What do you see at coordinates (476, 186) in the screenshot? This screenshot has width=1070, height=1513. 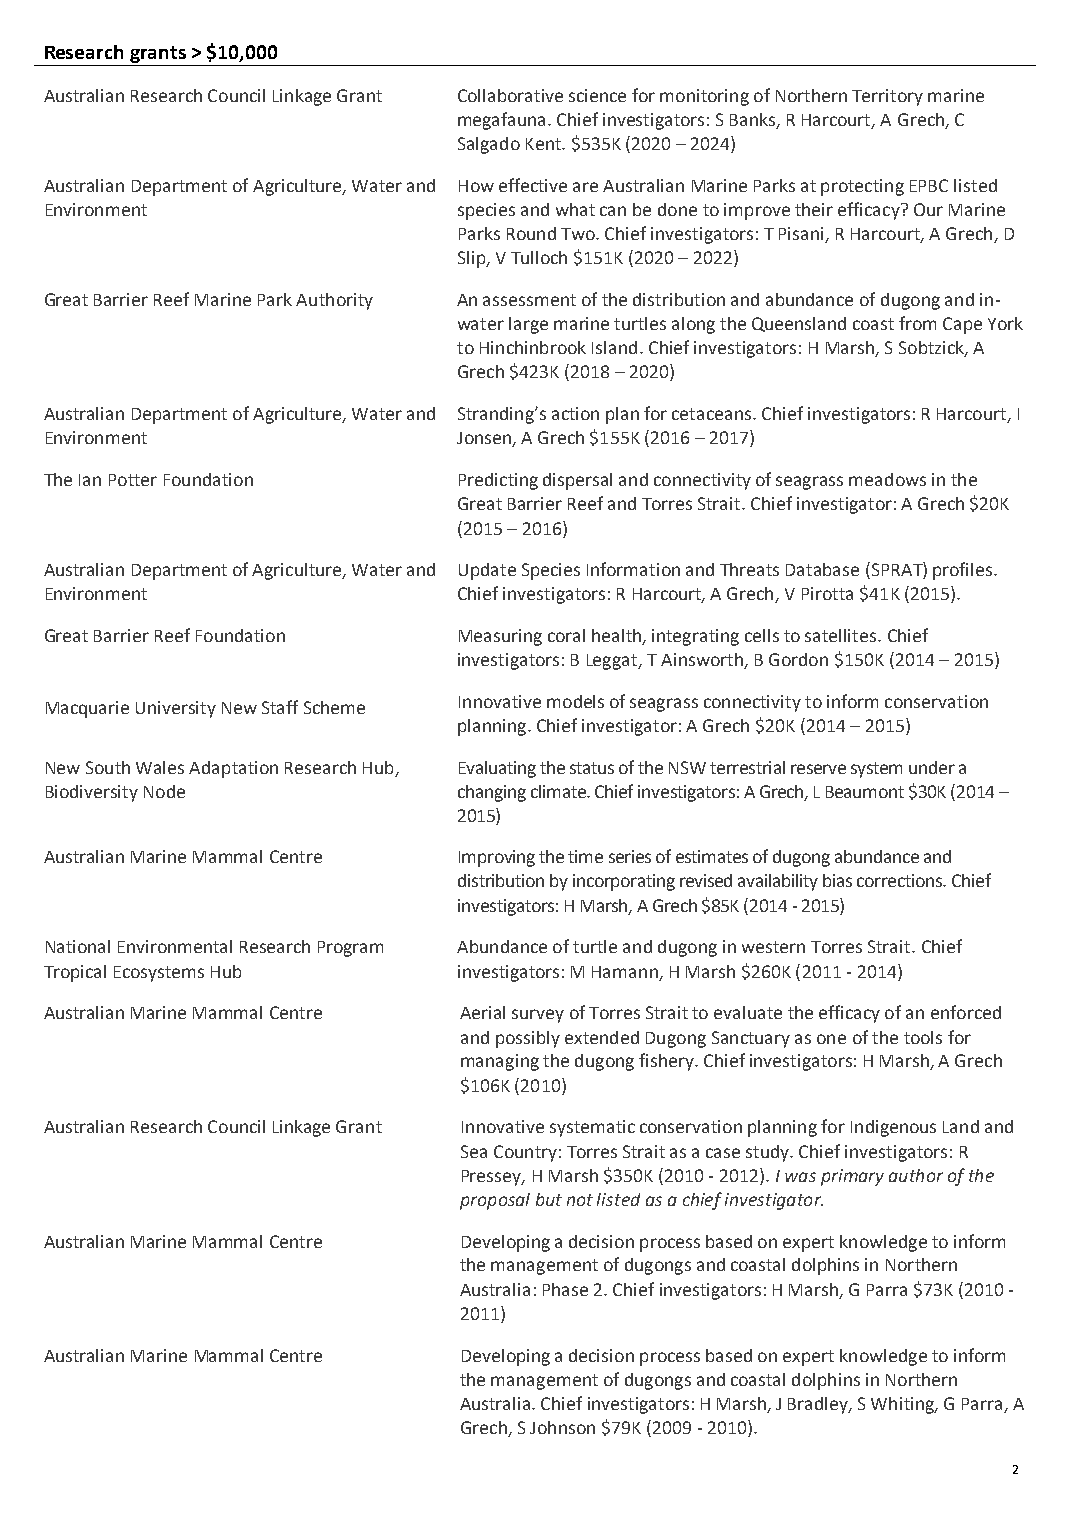 I see `How` at bounding box center [476, 186].
